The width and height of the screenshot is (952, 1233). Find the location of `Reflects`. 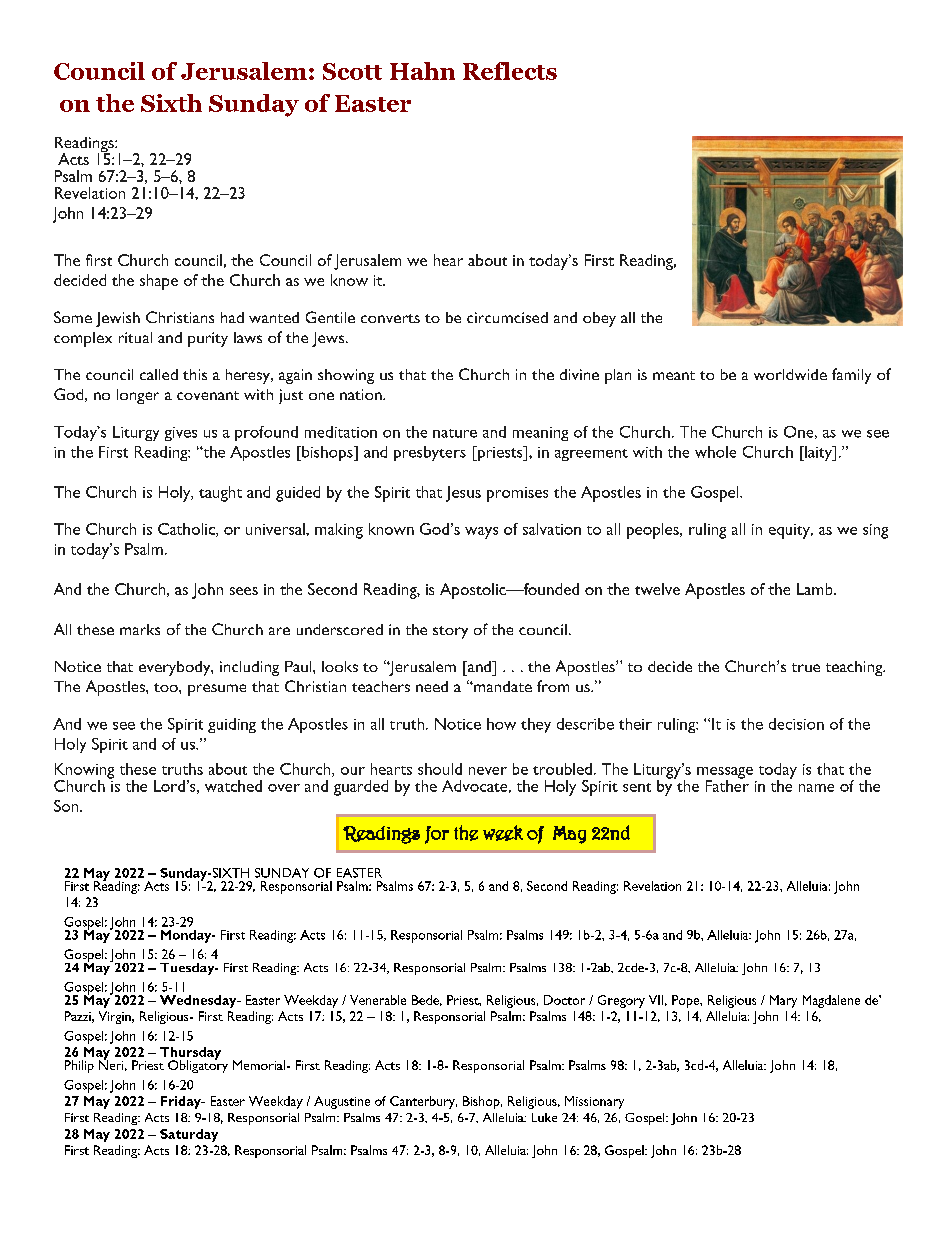

Reflects is located at coordinates (510, 71).
